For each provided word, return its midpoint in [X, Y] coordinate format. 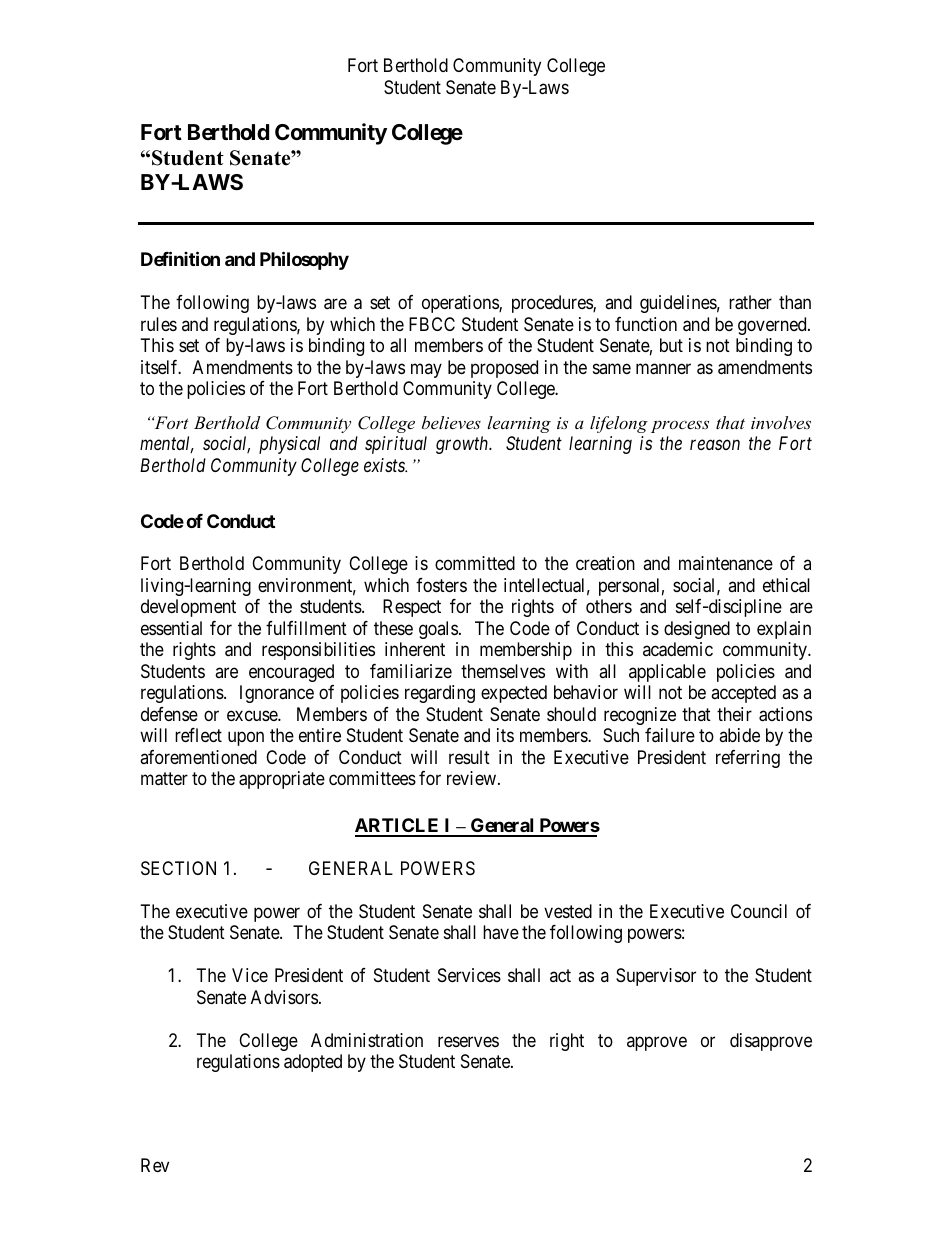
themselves [503, 671]
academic [678, 649]
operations [461, 304]
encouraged [291, 673]
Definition [180, 259]
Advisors [284, 997]
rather [750, 302]
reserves [468, 1041]
